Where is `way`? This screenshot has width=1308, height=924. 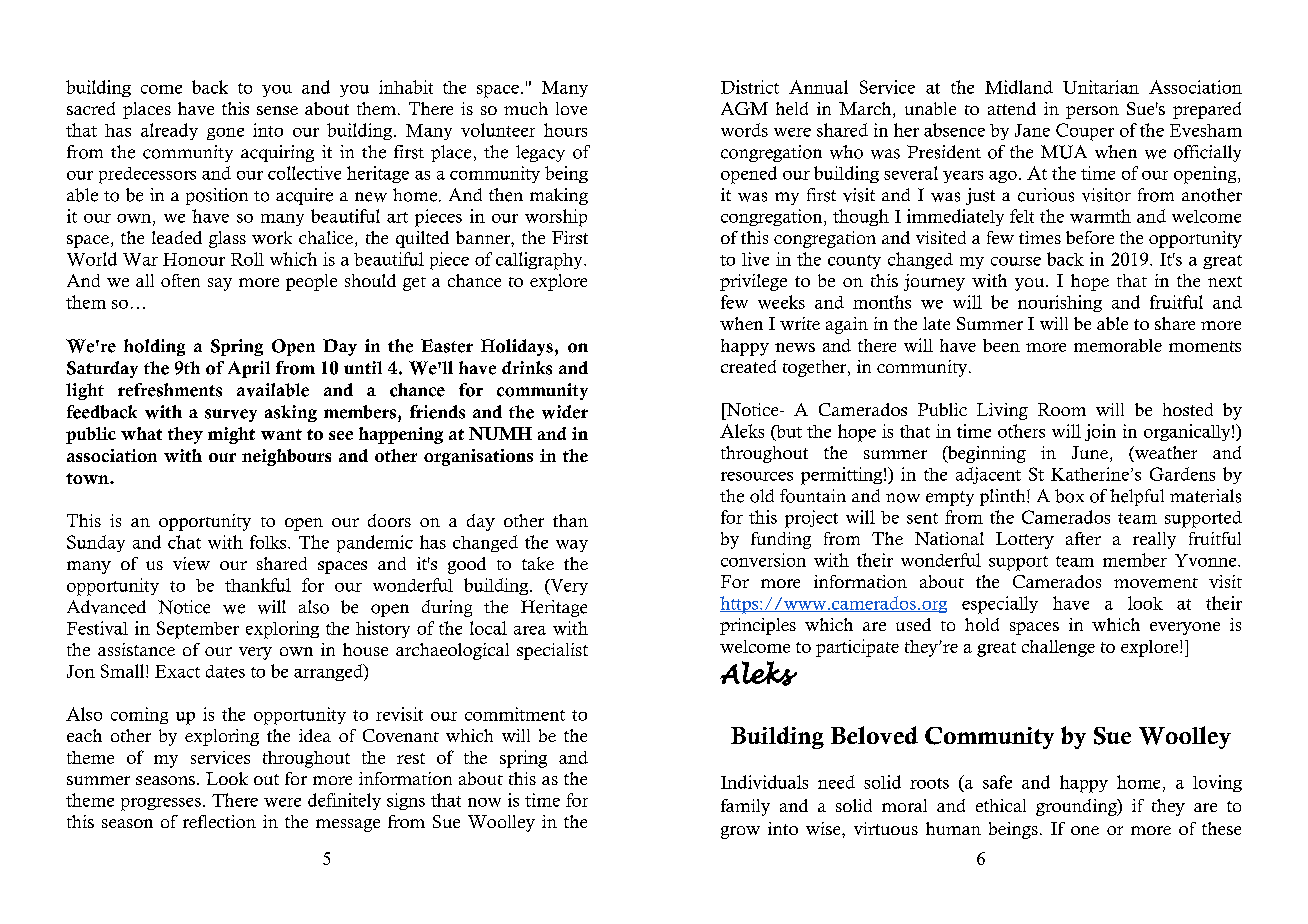 way is located at coordinates (572, 546).
